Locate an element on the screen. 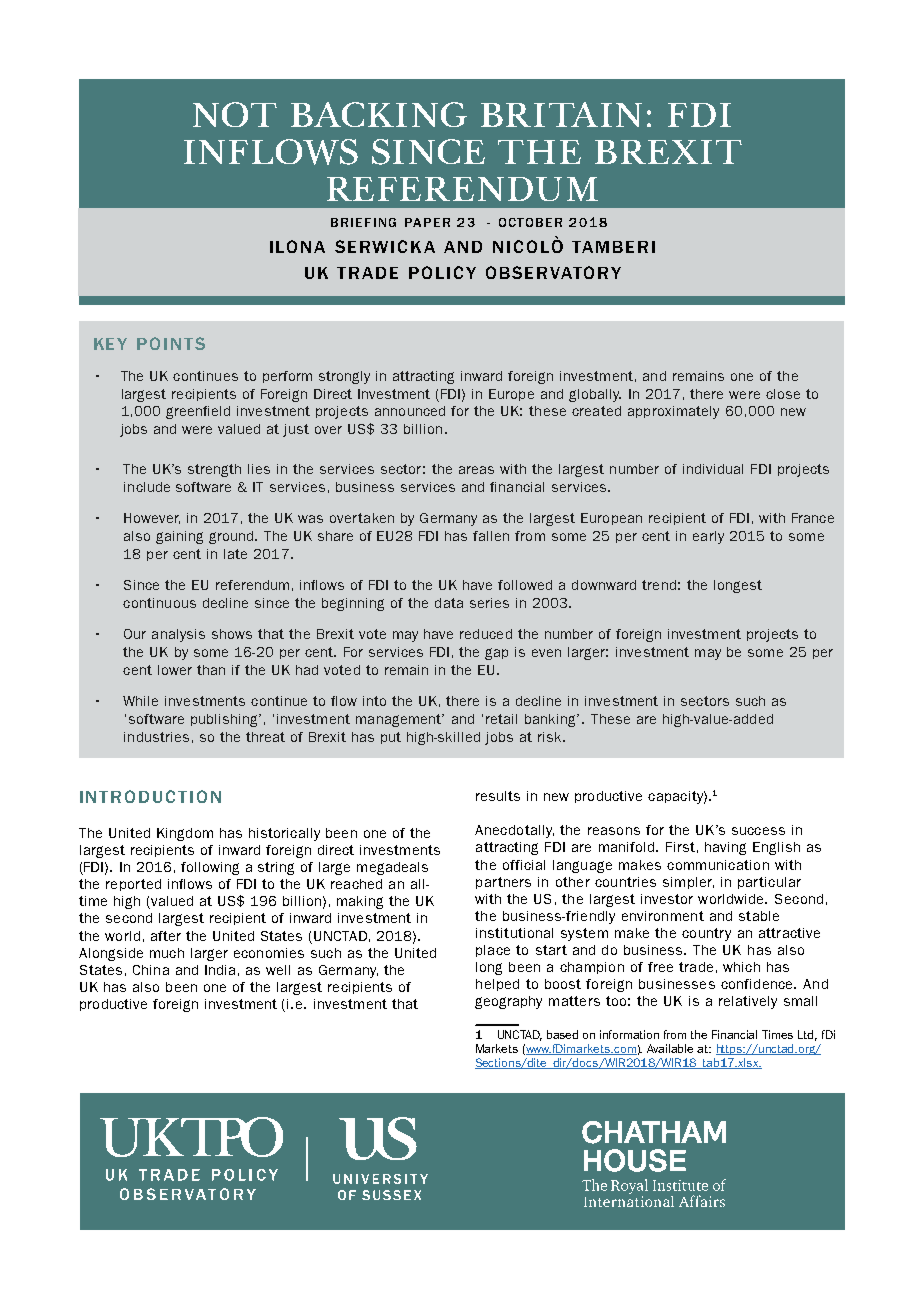 The width and height of the screenshot is (924, 1308). following is located at coordinates (210, 868).
